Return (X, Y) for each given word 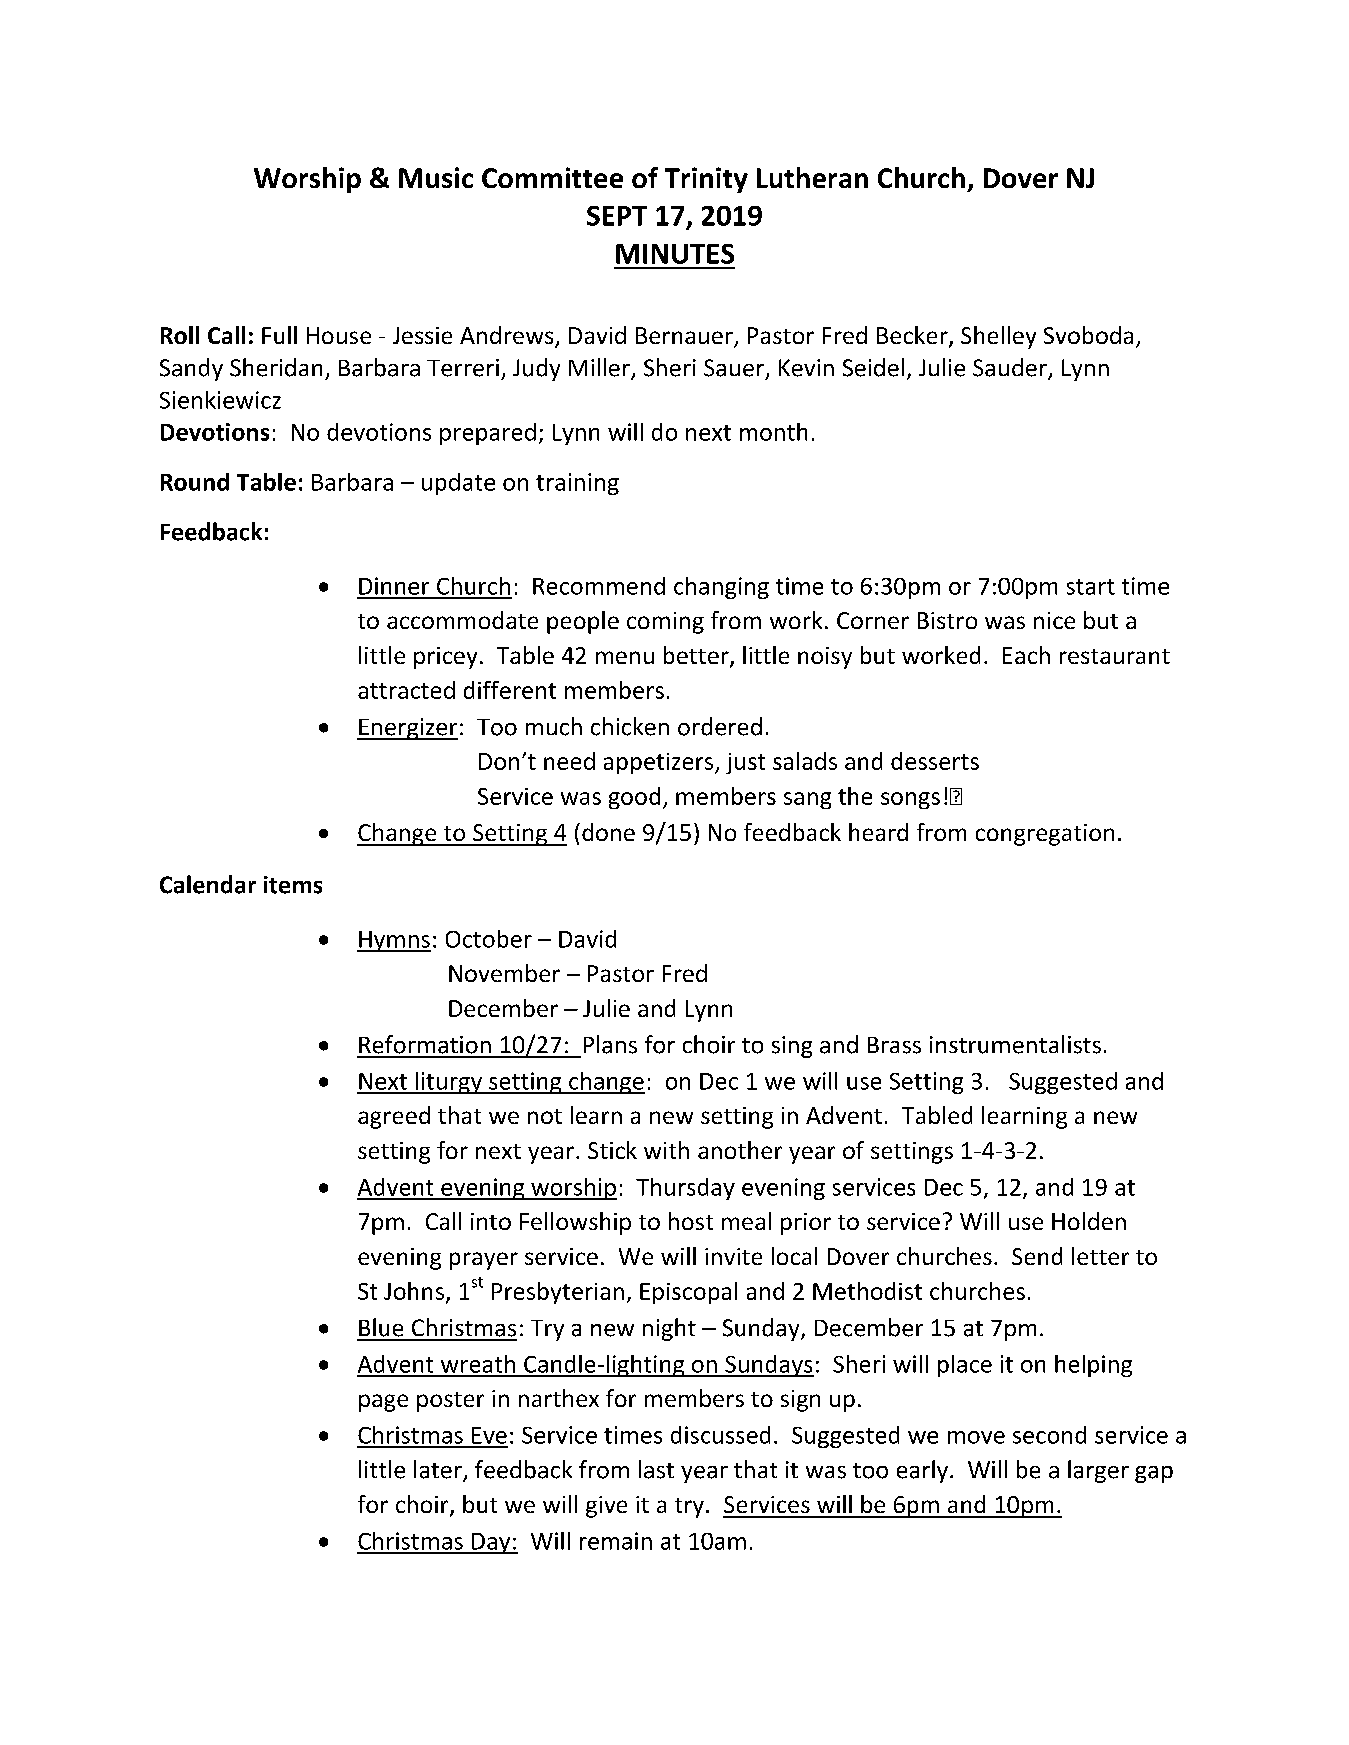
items (293, 885)
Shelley (998, 337)
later (439, 1470)
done (608, 832)
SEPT (617, 216)
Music (436, 177)
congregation (1045, 835)
